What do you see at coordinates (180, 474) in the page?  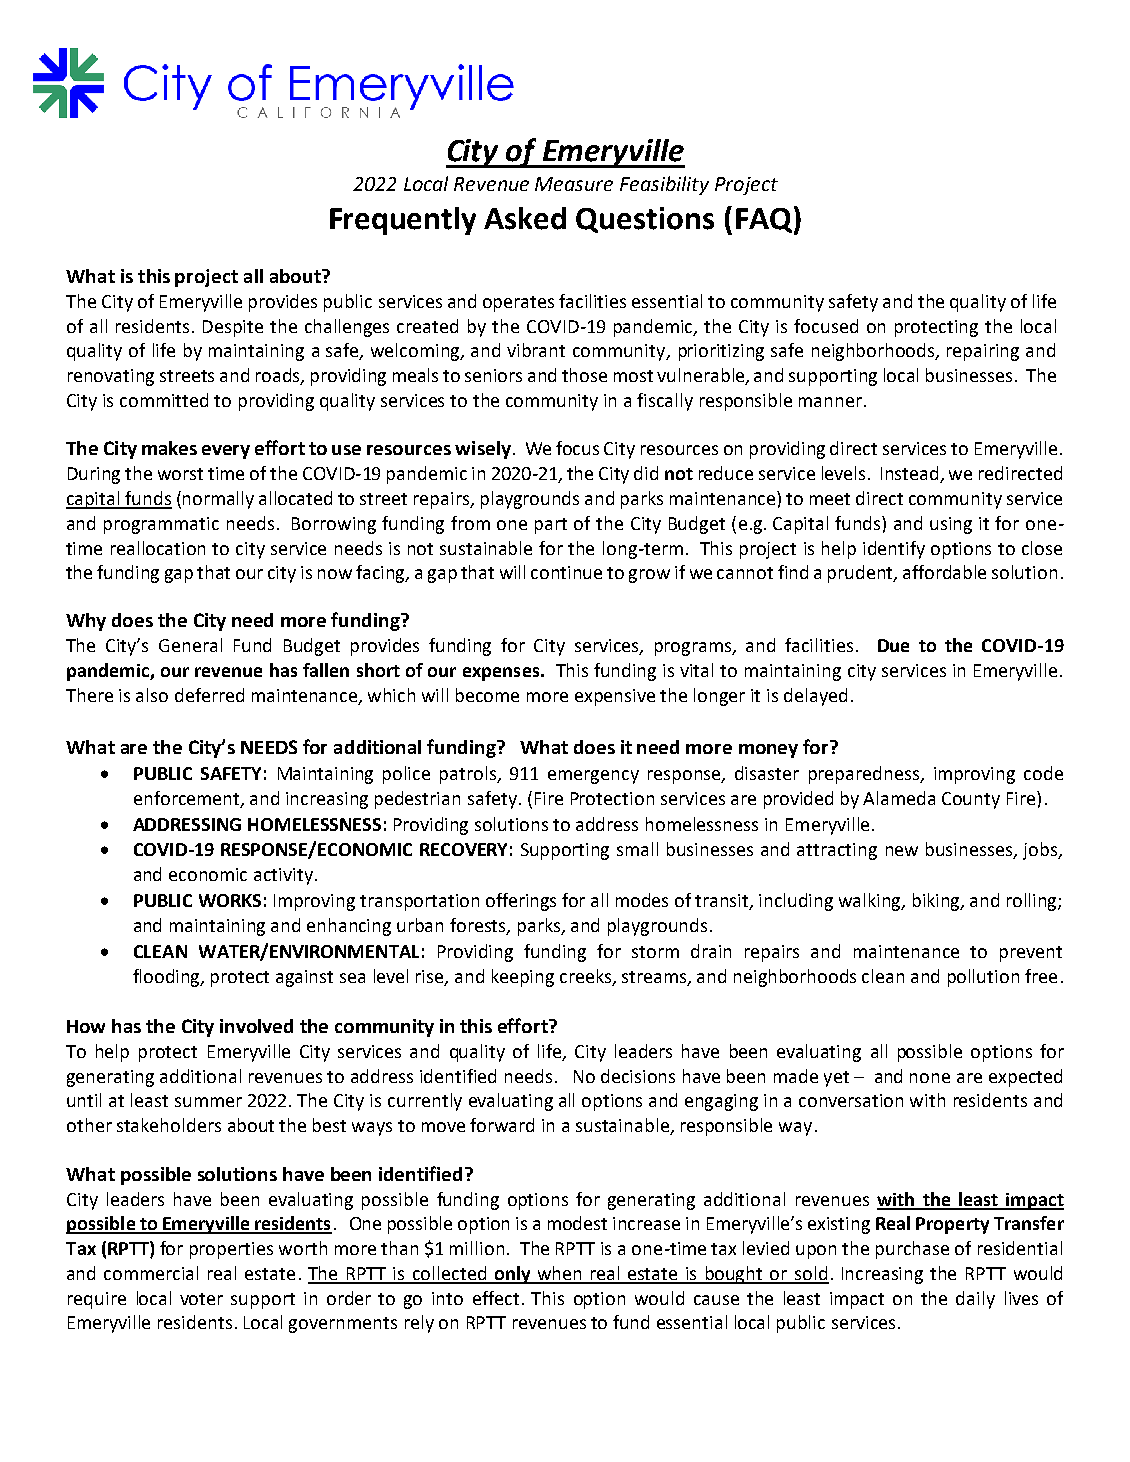 I see `worst` at bounding box center [180, 474].
